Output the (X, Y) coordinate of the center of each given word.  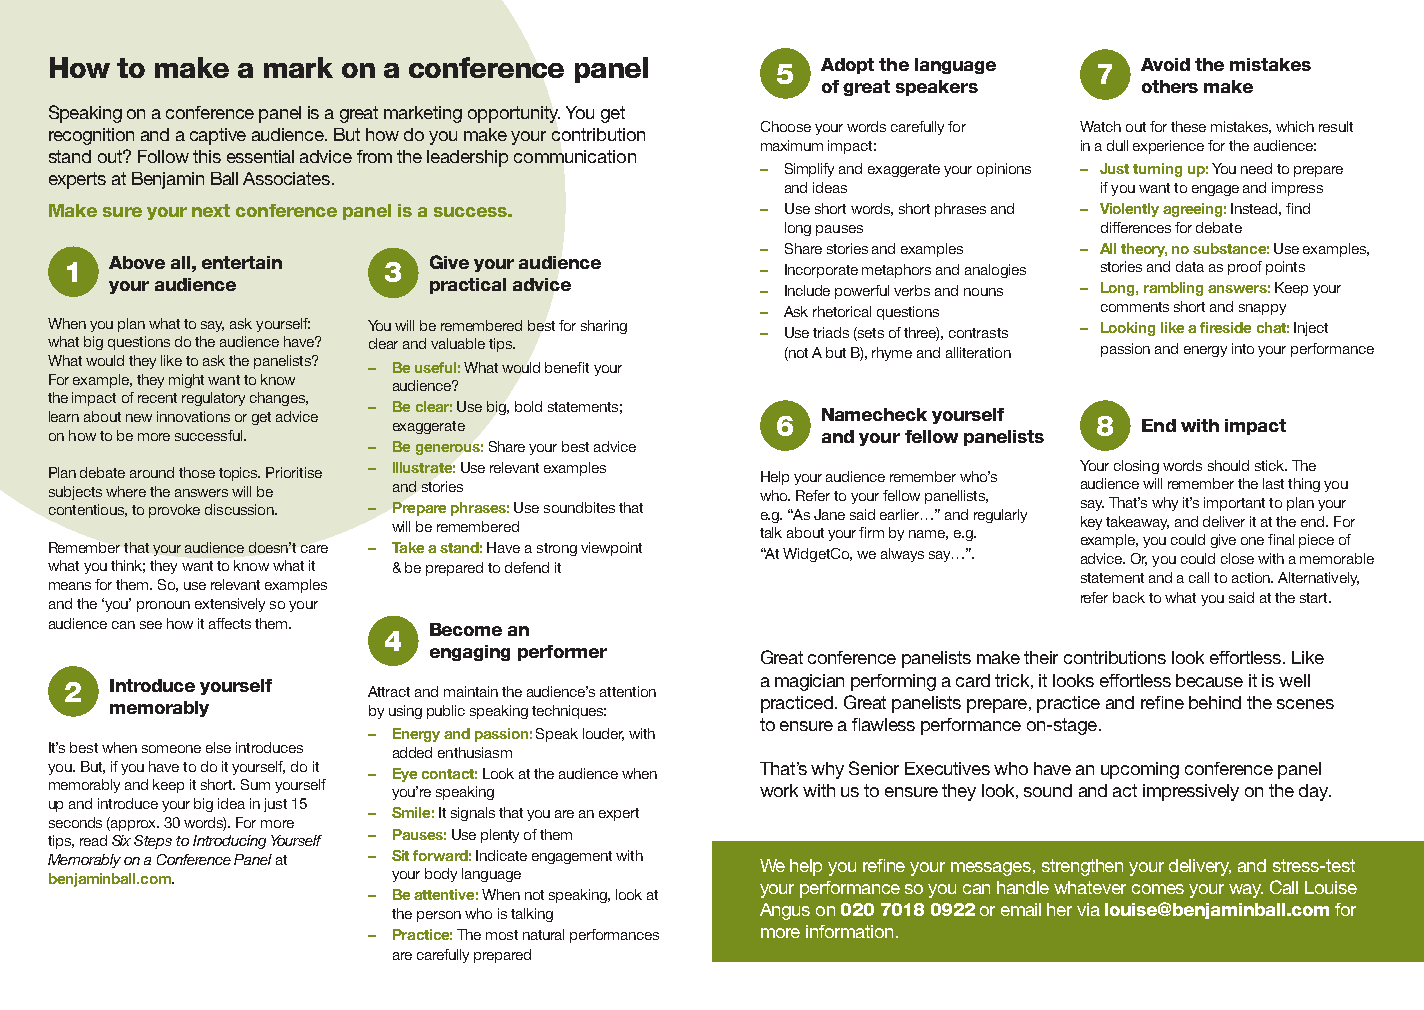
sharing (604, 327)
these (1188, 126)
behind (1215, 702)
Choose (786, 126)
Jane (829, 514)
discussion (240, 509)
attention (628, 691)
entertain (242, 262)
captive (218, 136)
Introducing (229, 842)
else (218, 747)
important (1234, 504)
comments (1135, 307)
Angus (785, 911)
